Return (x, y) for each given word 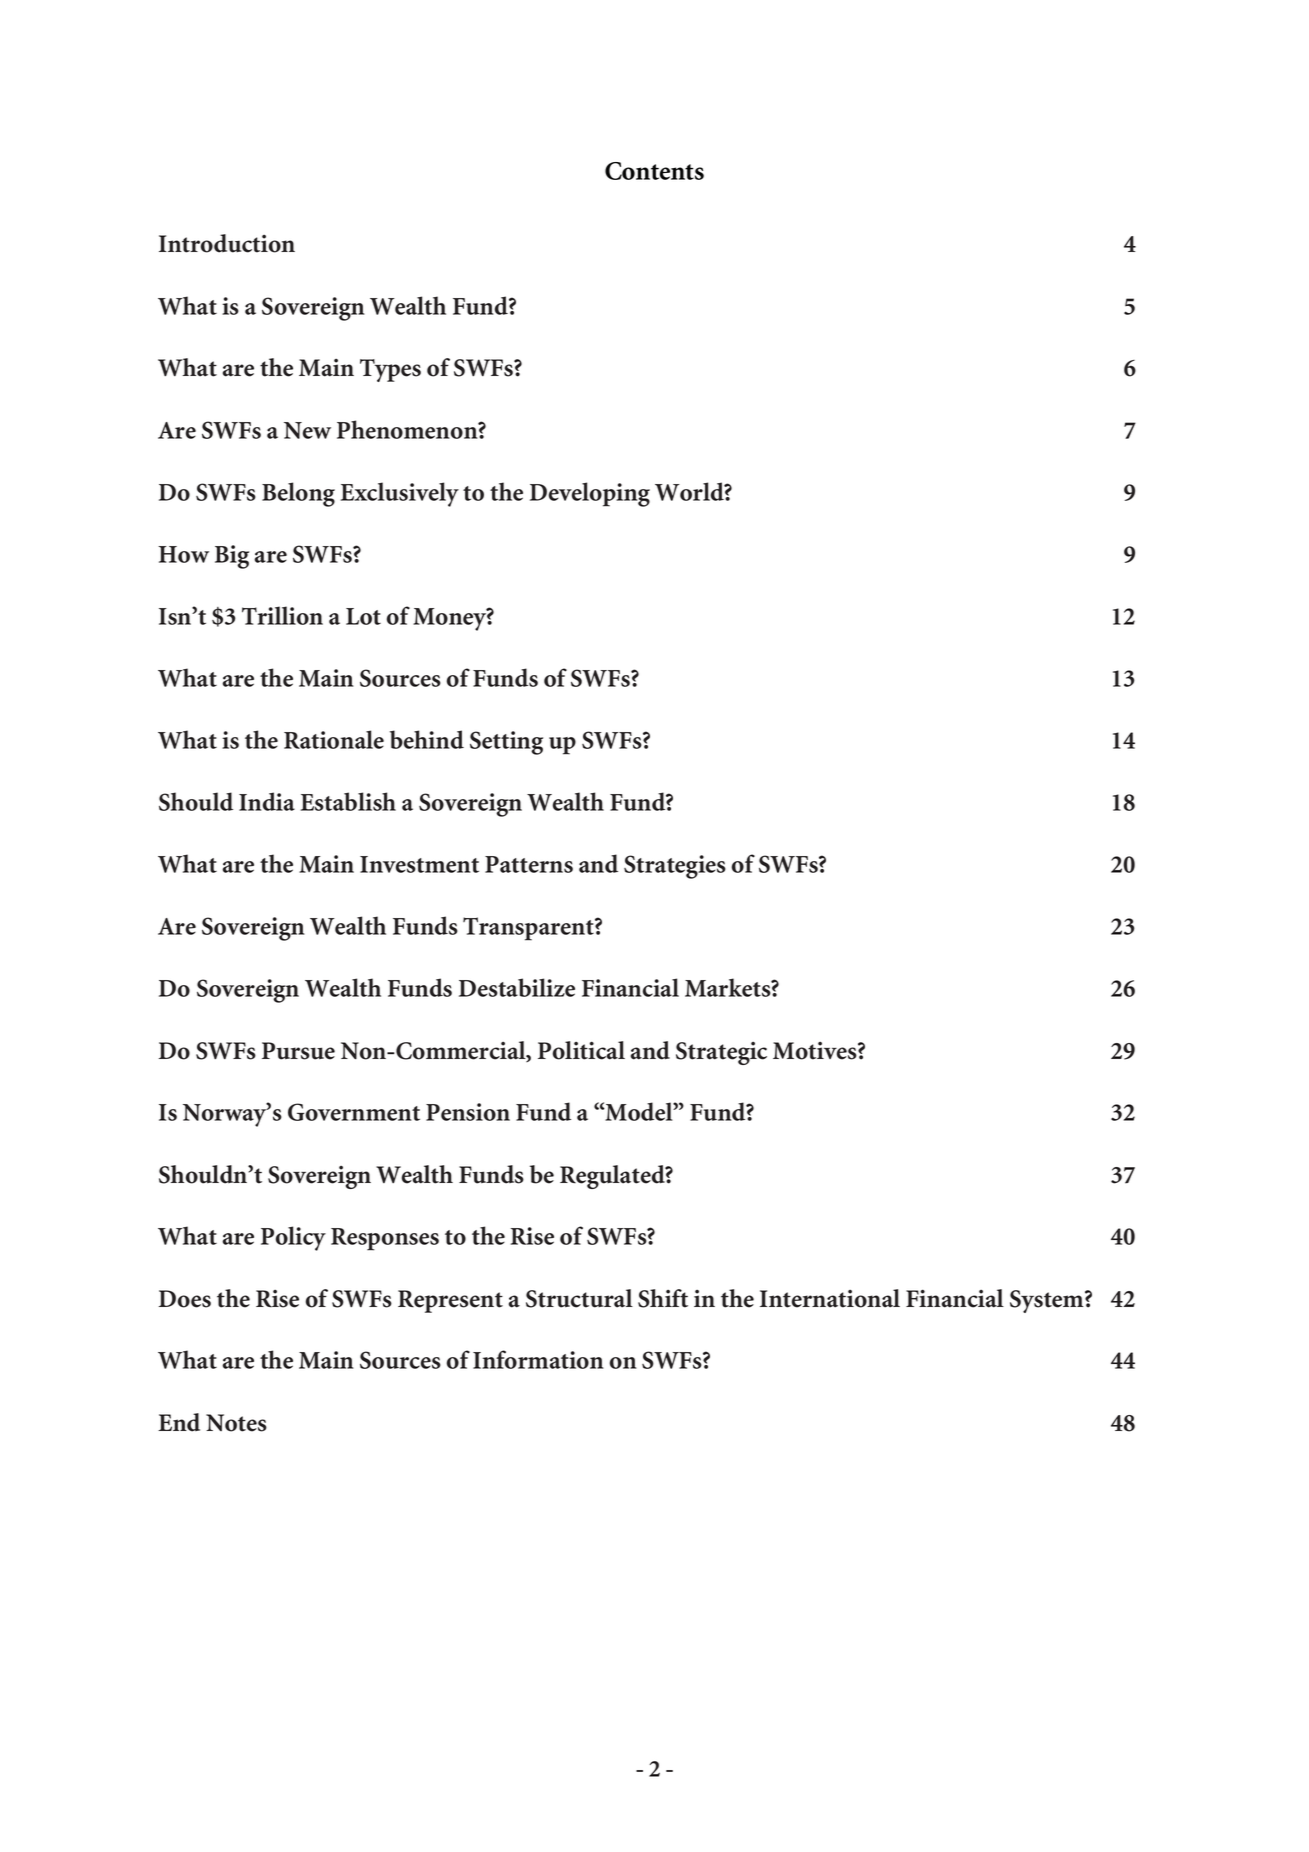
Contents (654, 171)
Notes (236, 1423)
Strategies (675, 867)
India (267, 801)
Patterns (529, 864)
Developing (590, 494)
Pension (468, 1112)
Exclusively (400, 494)
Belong (298, 494)
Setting (506, 743)
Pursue (298, 1051)
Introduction (227, 243)
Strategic (721, 1053)
